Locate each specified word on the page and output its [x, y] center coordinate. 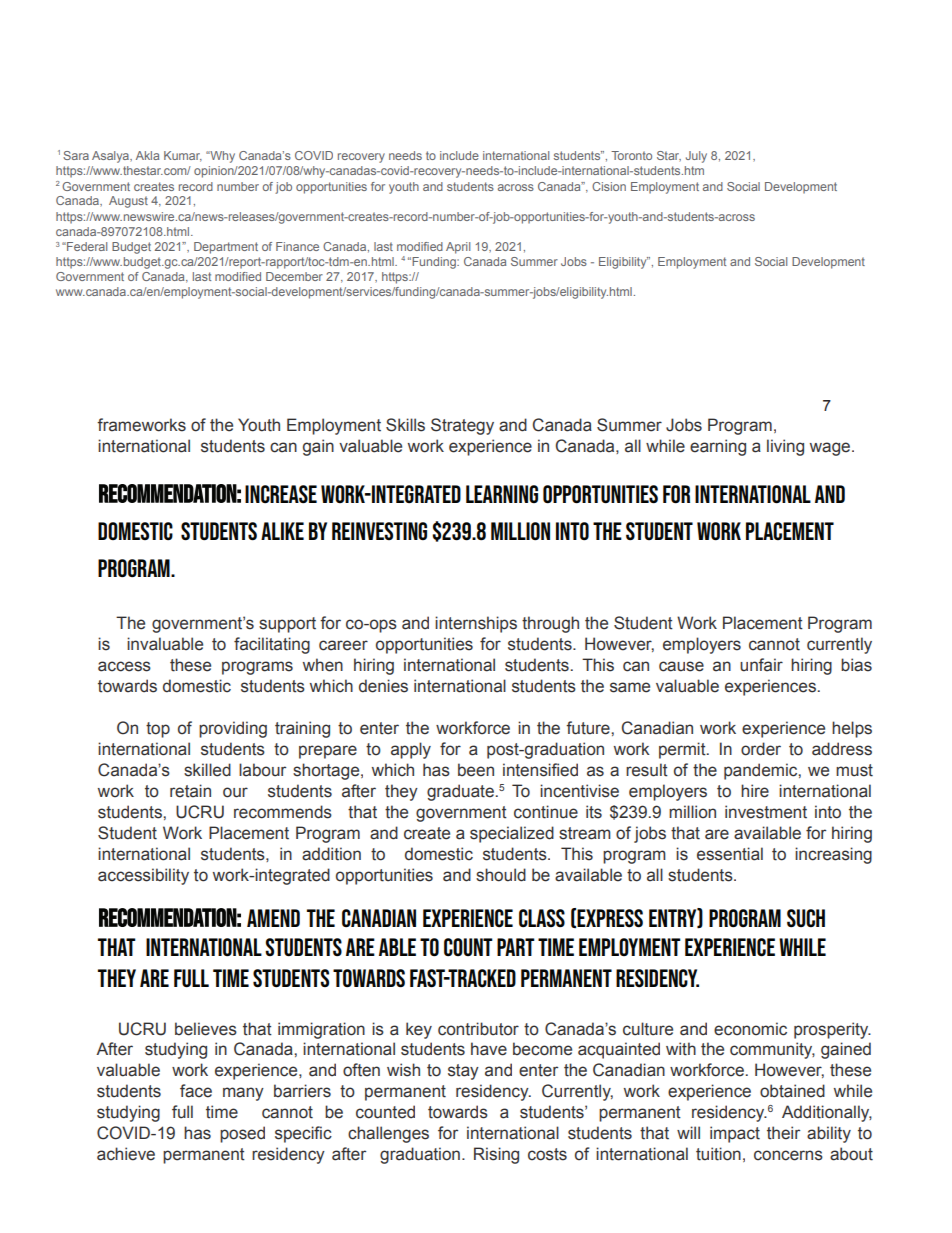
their [783, 1133]
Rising [496, 1155]
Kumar [183, 156]
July [696, 157]
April [458, 248]
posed [242, 1134]
